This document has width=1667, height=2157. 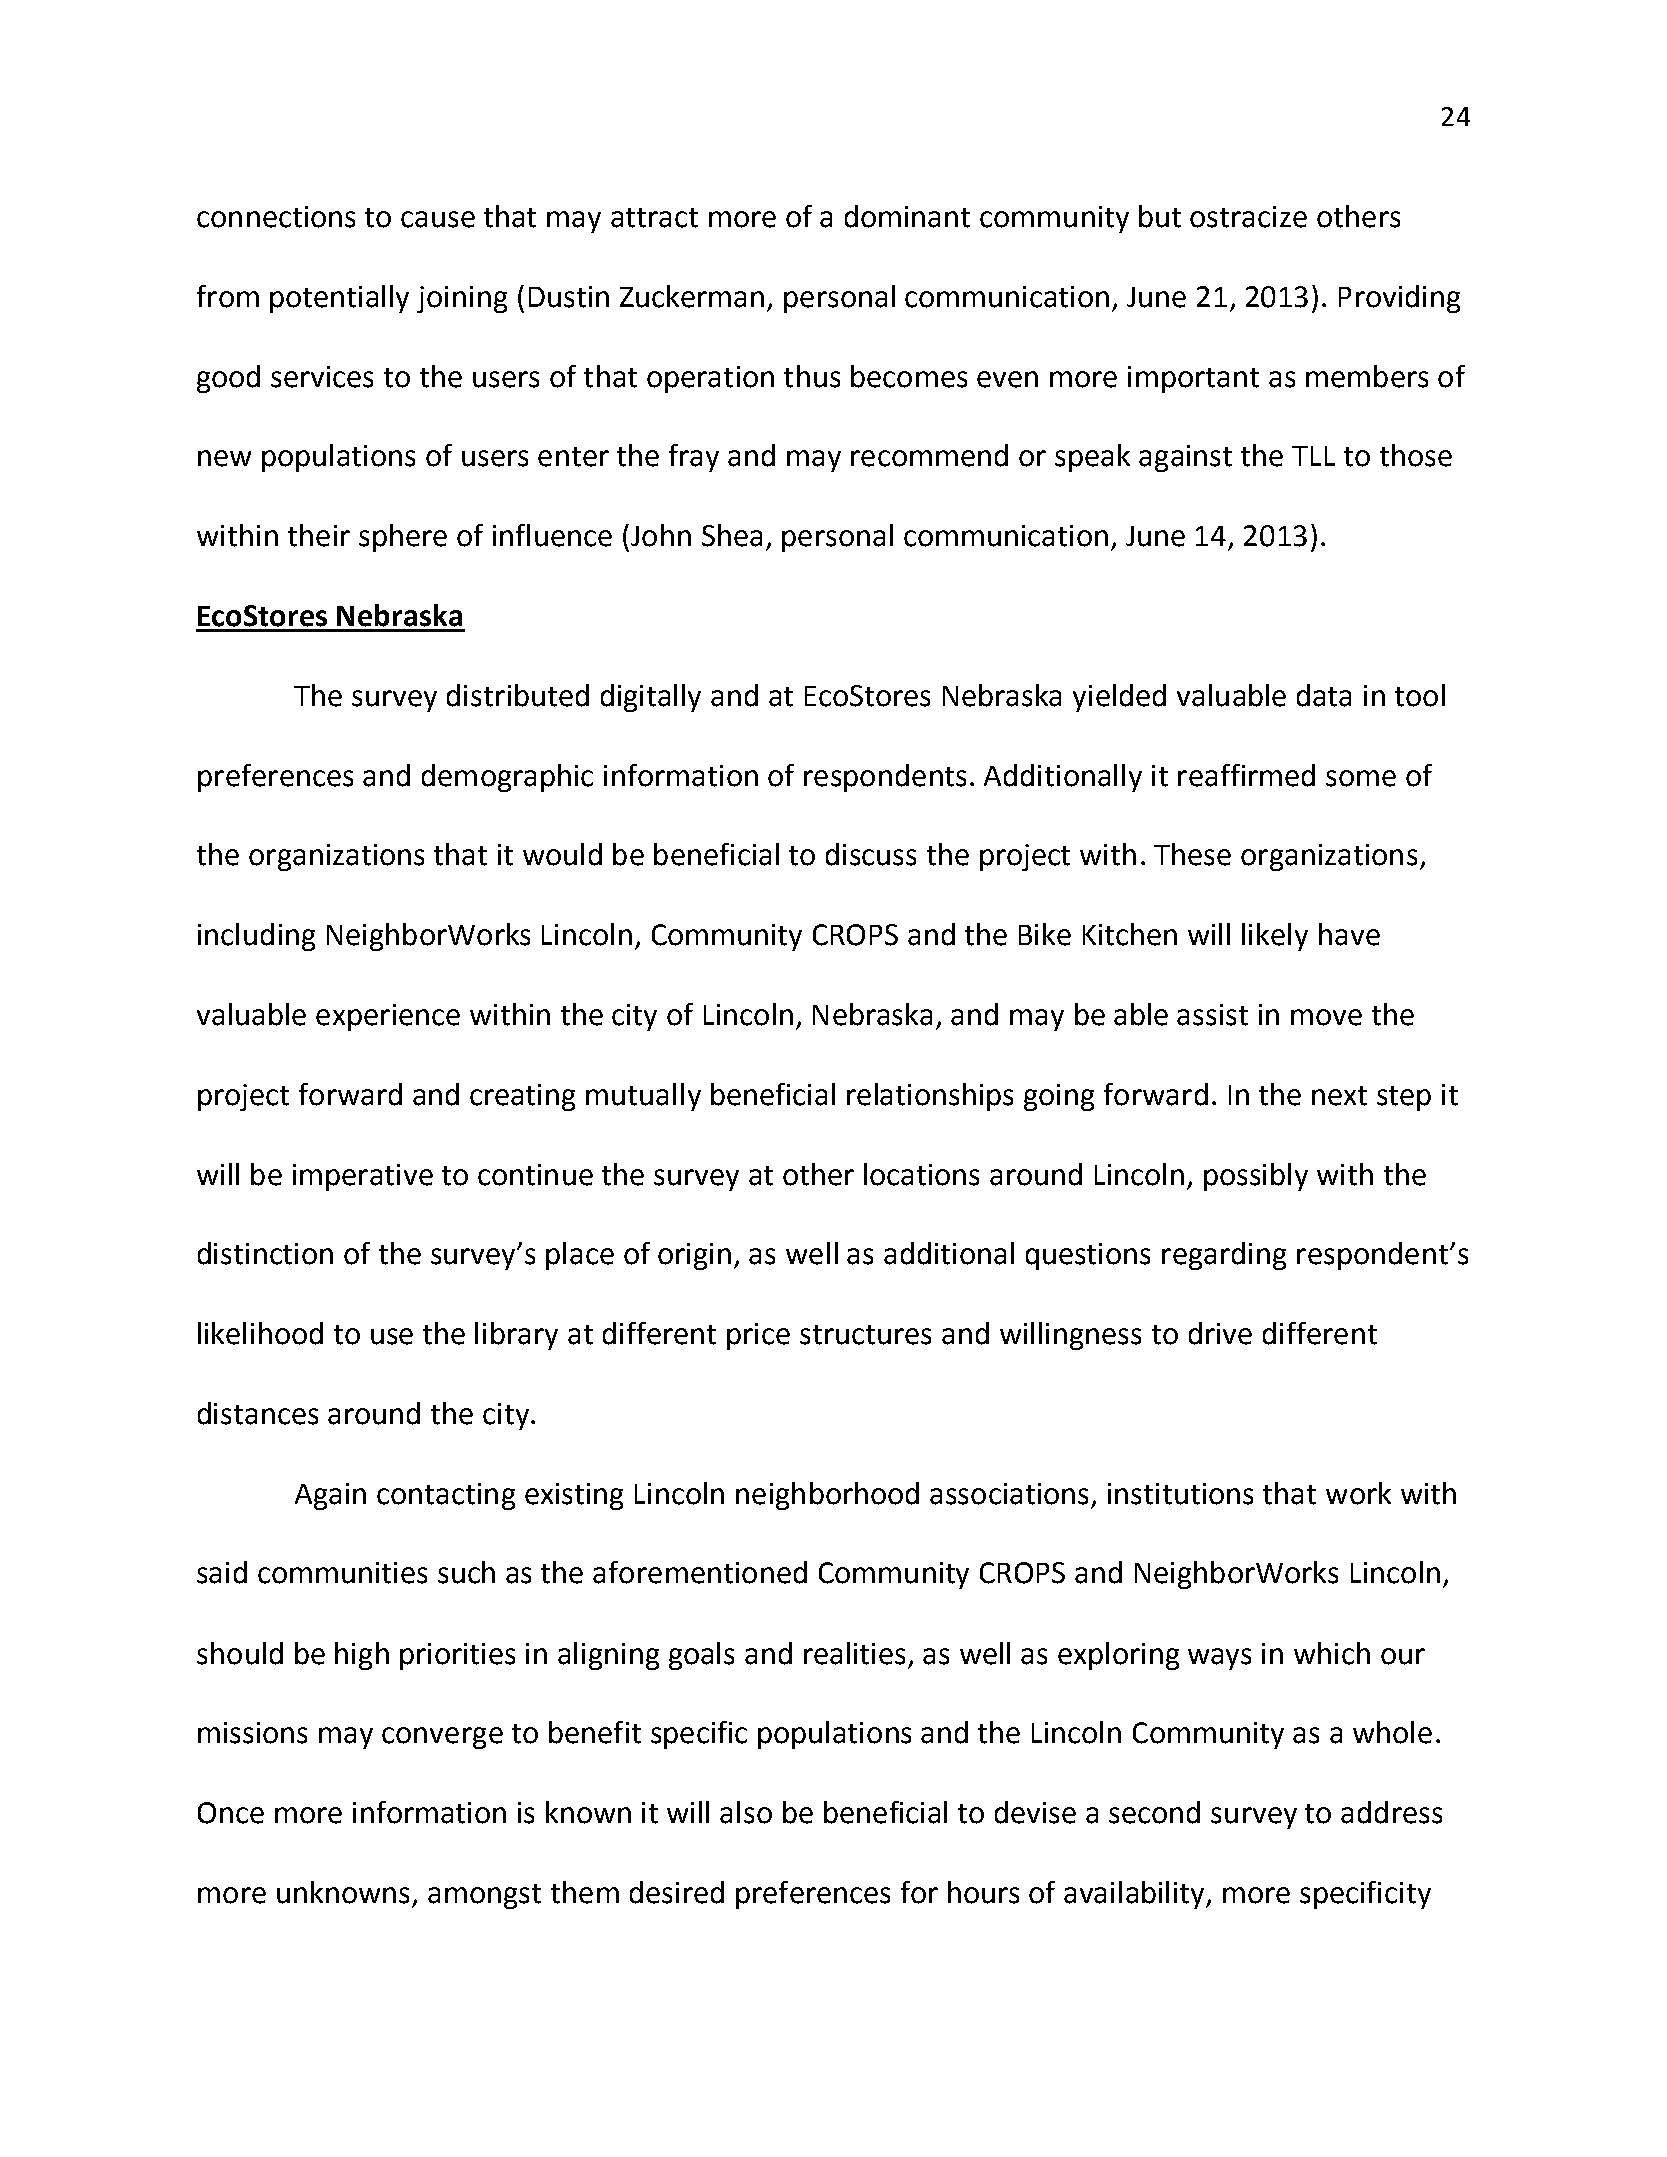 What do you see at coordinates (1326, 1017) in the document?
I see `move` at bounding box center [1326, 1017].
